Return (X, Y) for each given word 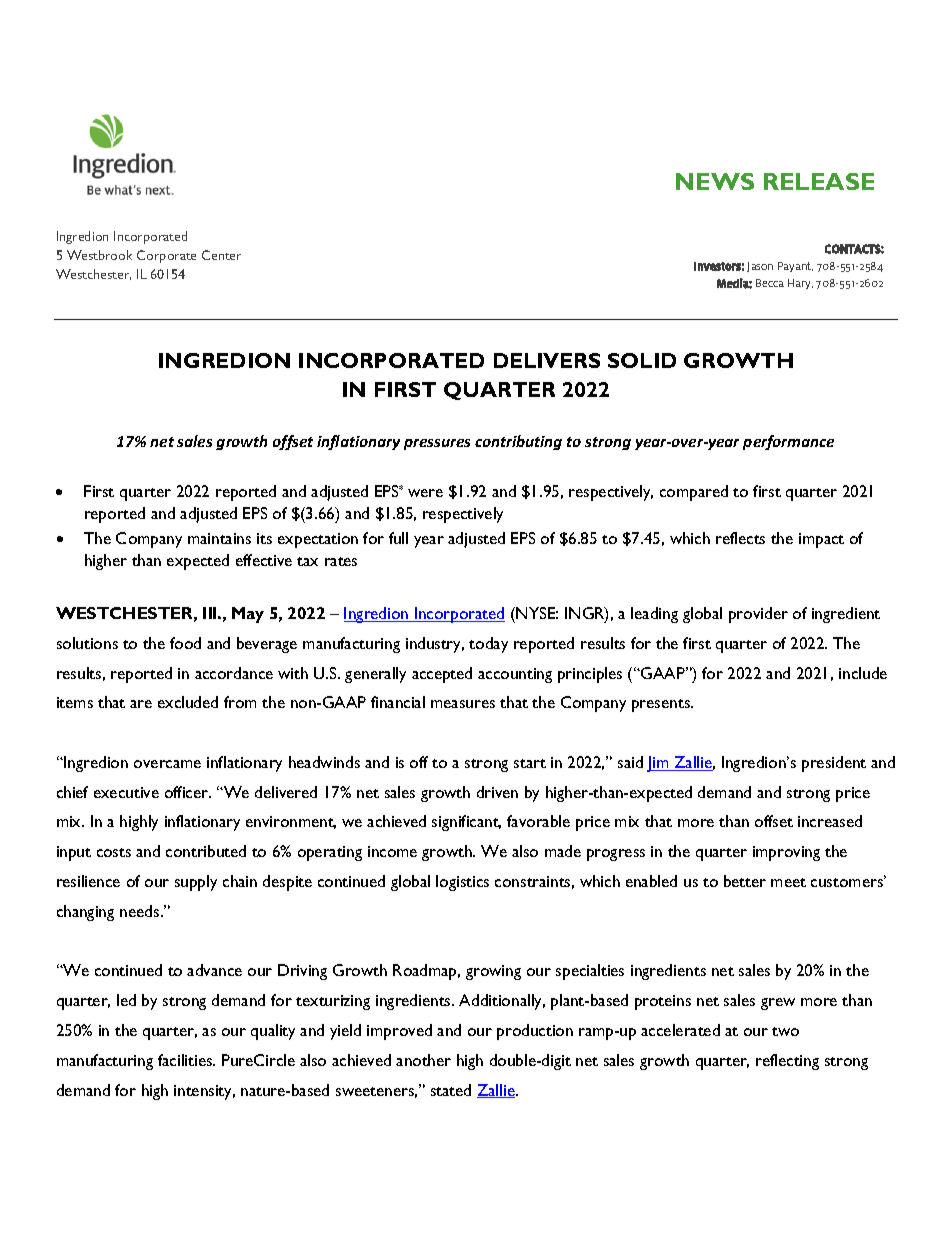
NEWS (715, 181)
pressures (437, 444)
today (488, 645)
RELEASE (819, 181)
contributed (206, 851)
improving (786, 853)
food (185, 643)
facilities (186, 1060)
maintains (219, 538)
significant (466, 823)
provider (758, 615)
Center (221, 255)
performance (788, 442)
